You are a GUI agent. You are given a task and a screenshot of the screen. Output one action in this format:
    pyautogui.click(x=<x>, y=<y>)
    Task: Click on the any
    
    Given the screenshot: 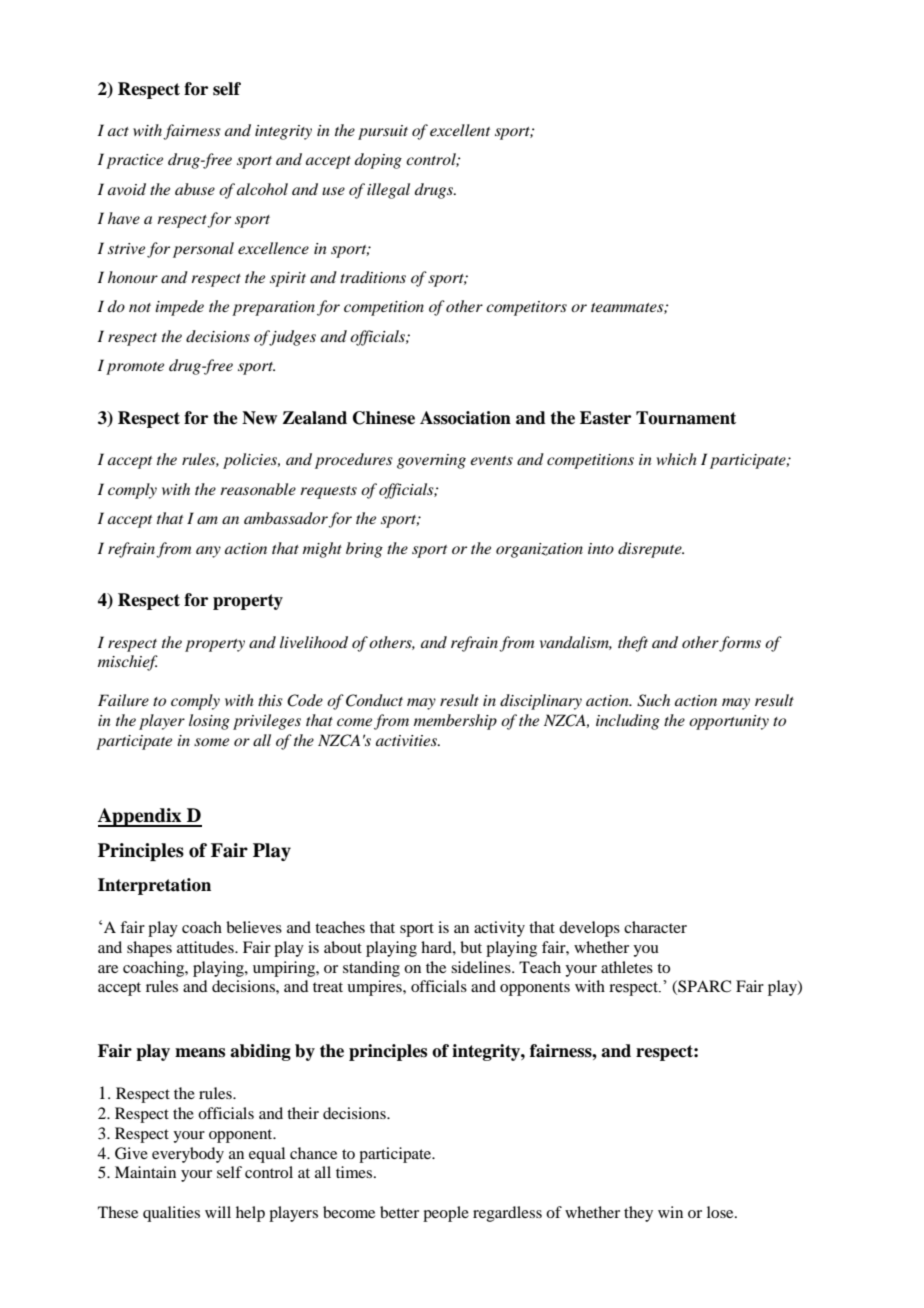 What is the action you would take?
    pyautogui.click(x=208, y=552)
